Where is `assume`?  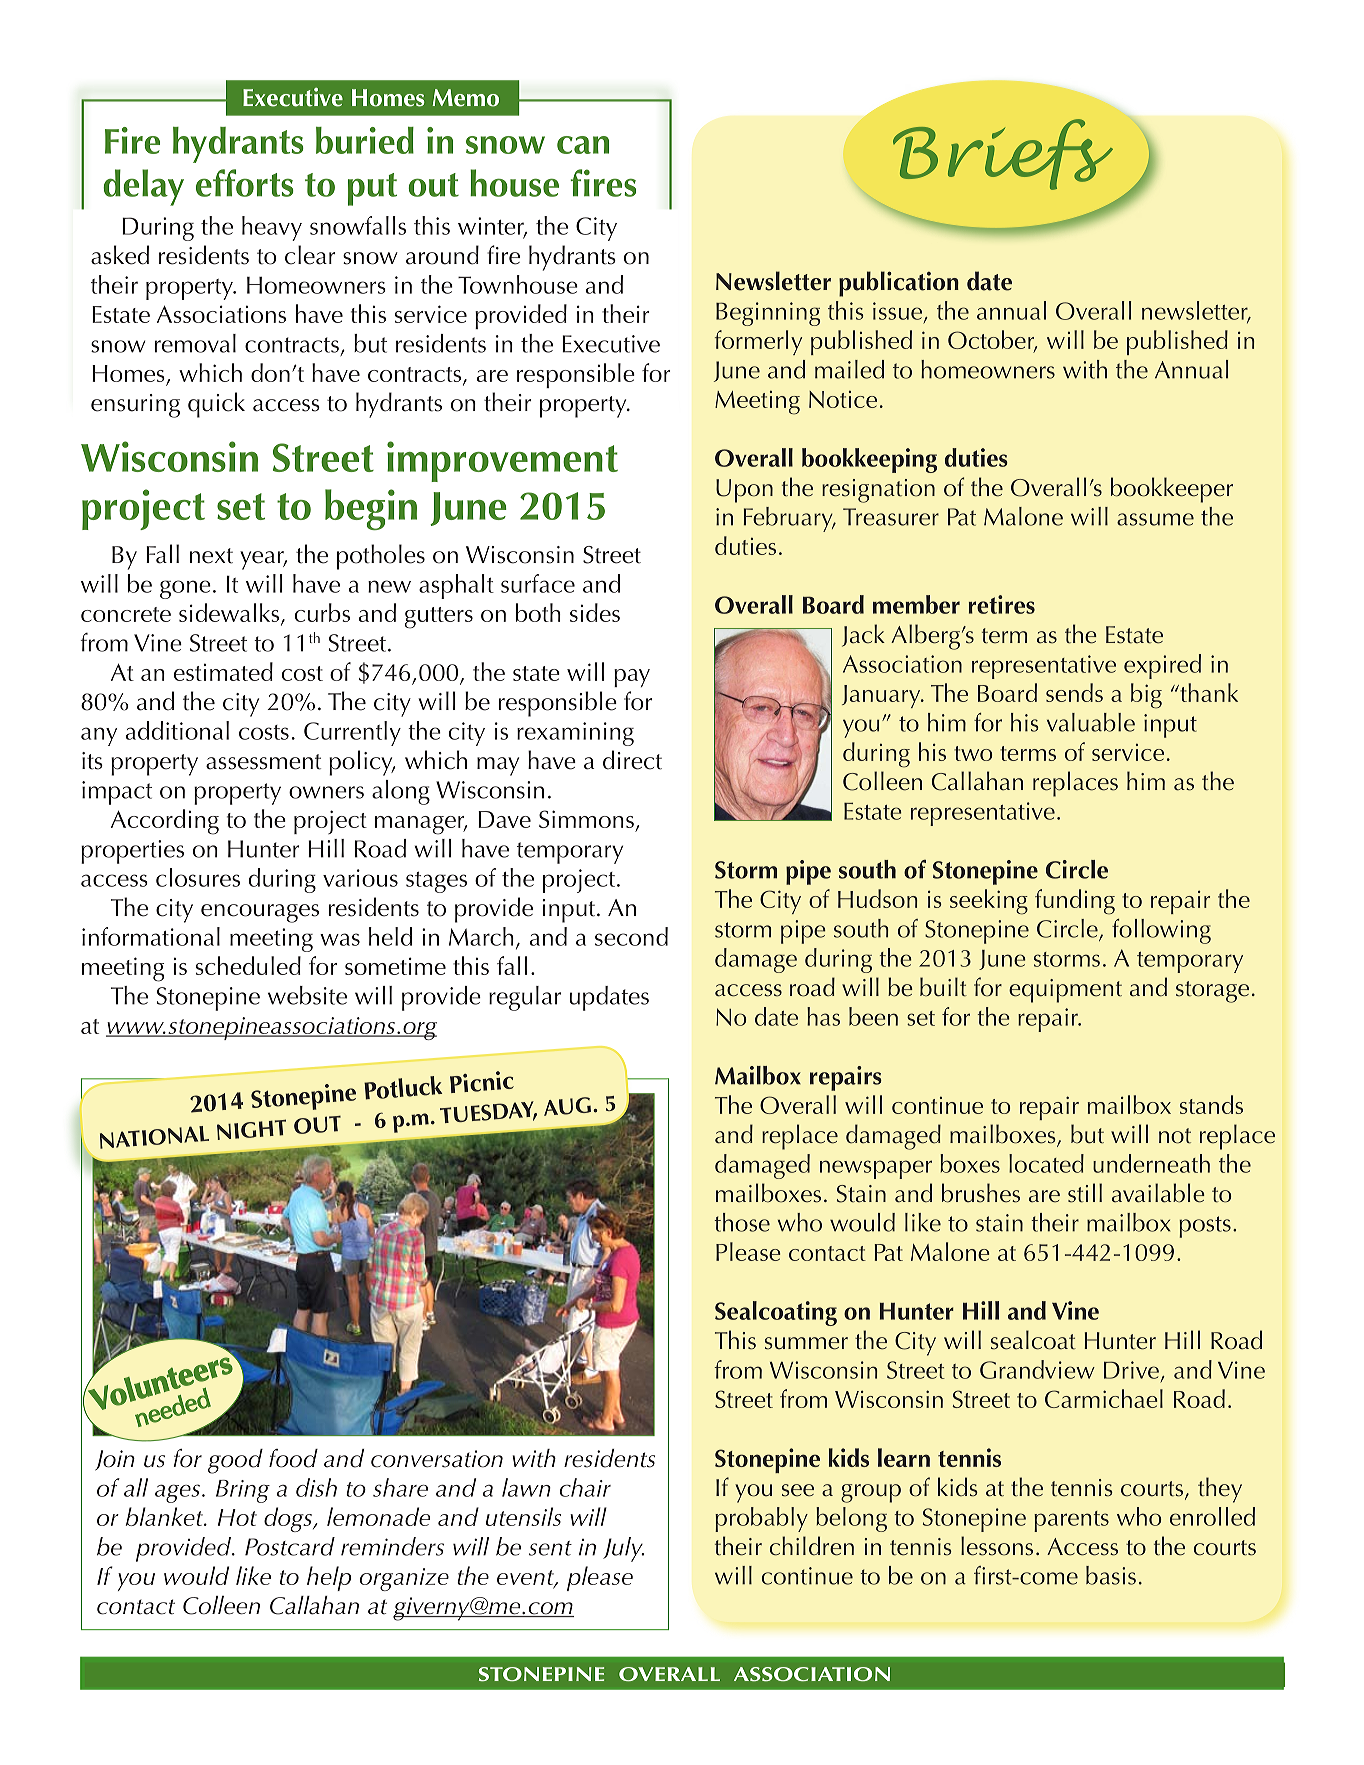 assume is located at coordinates (1155, 519).
